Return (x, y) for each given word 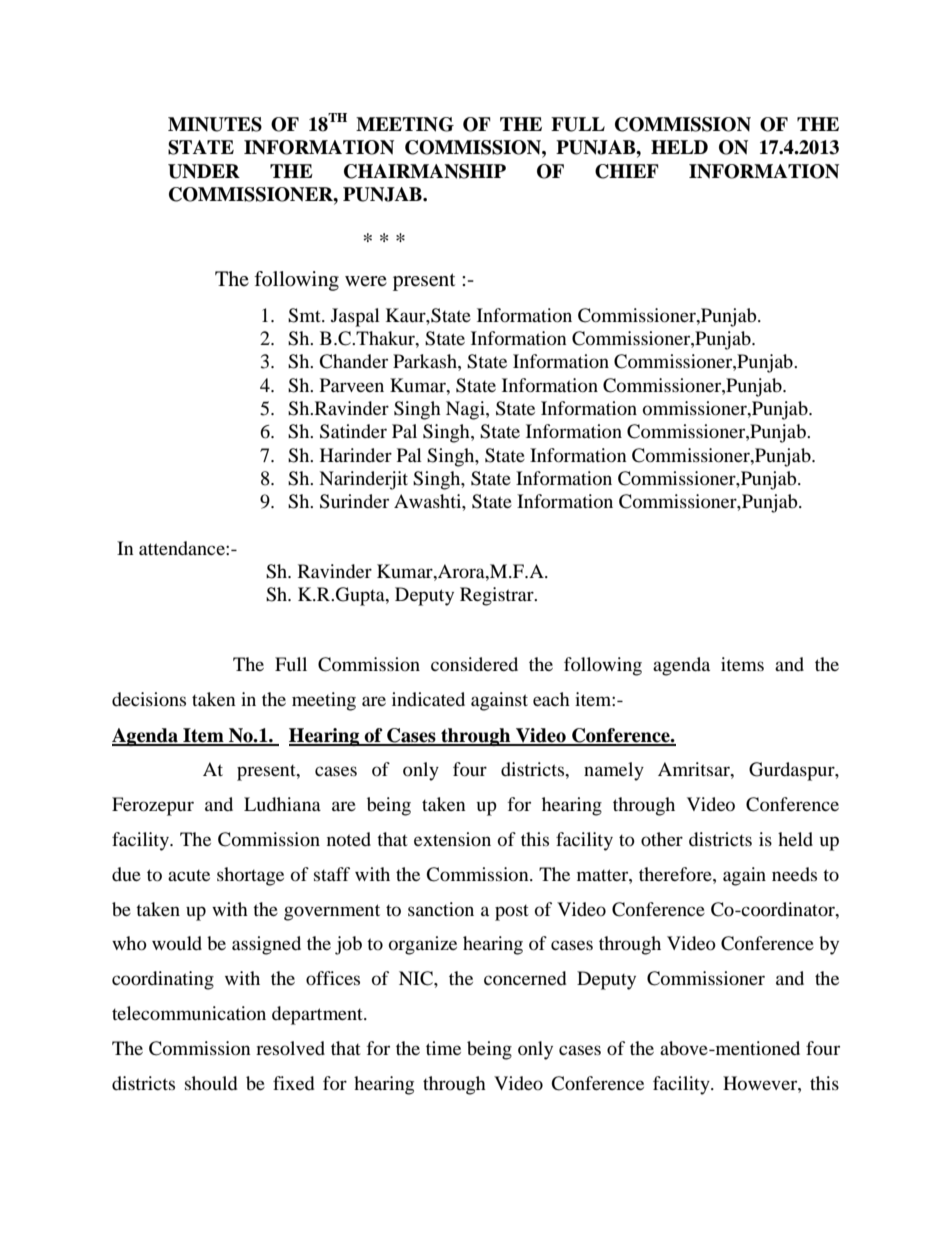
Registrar (498, 596)
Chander (353, 361)
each (551, 699)
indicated (428, 699)
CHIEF (627, 171)
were (366, 281)
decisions (149, 699)
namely (614, 771)
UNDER (204, 171)
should (211, 1083)
